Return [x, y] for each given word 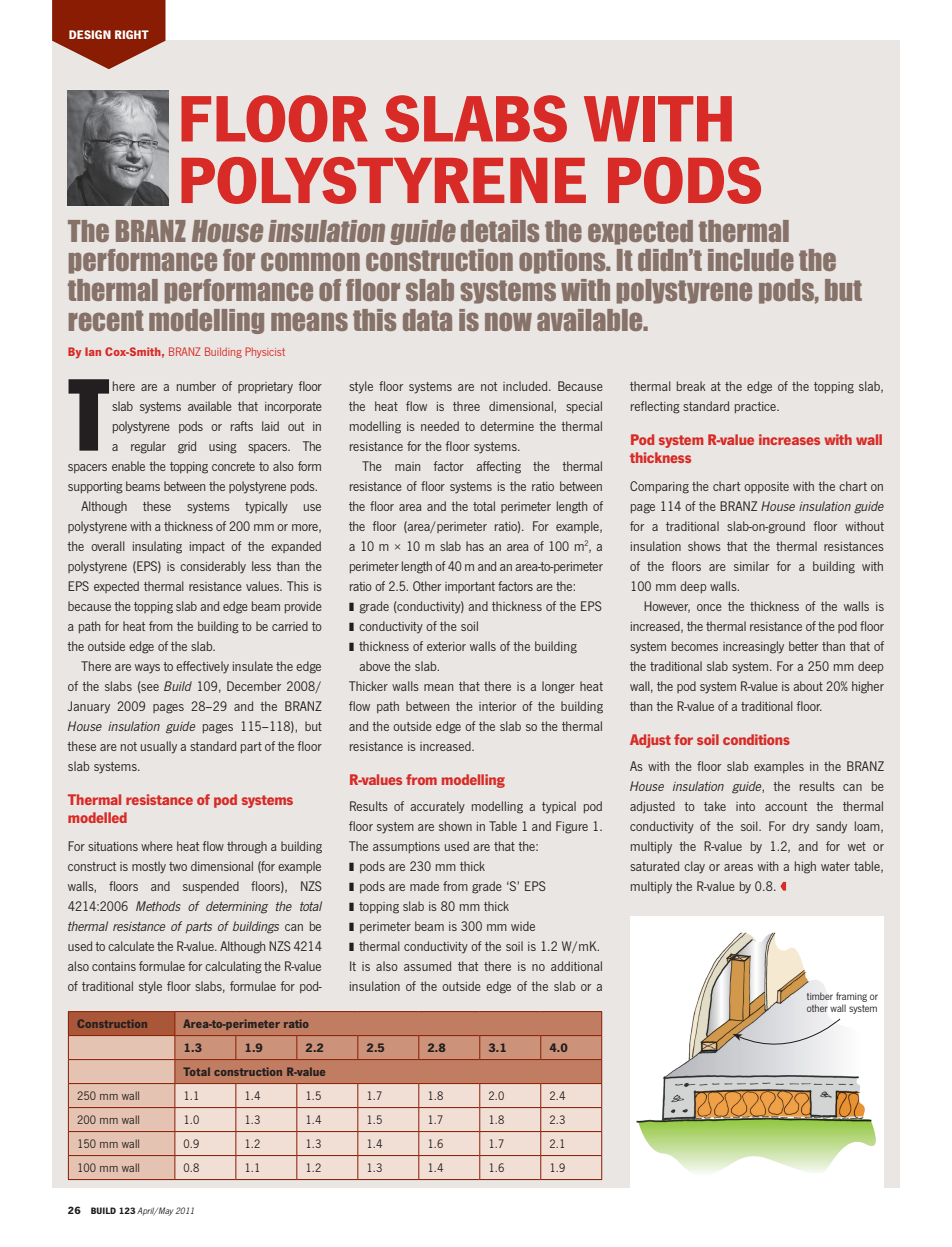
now [508, 321]
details [500, 231]
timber [820, 996]
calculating [233, 967]
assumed [427, 966]
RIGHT [132, 34]
